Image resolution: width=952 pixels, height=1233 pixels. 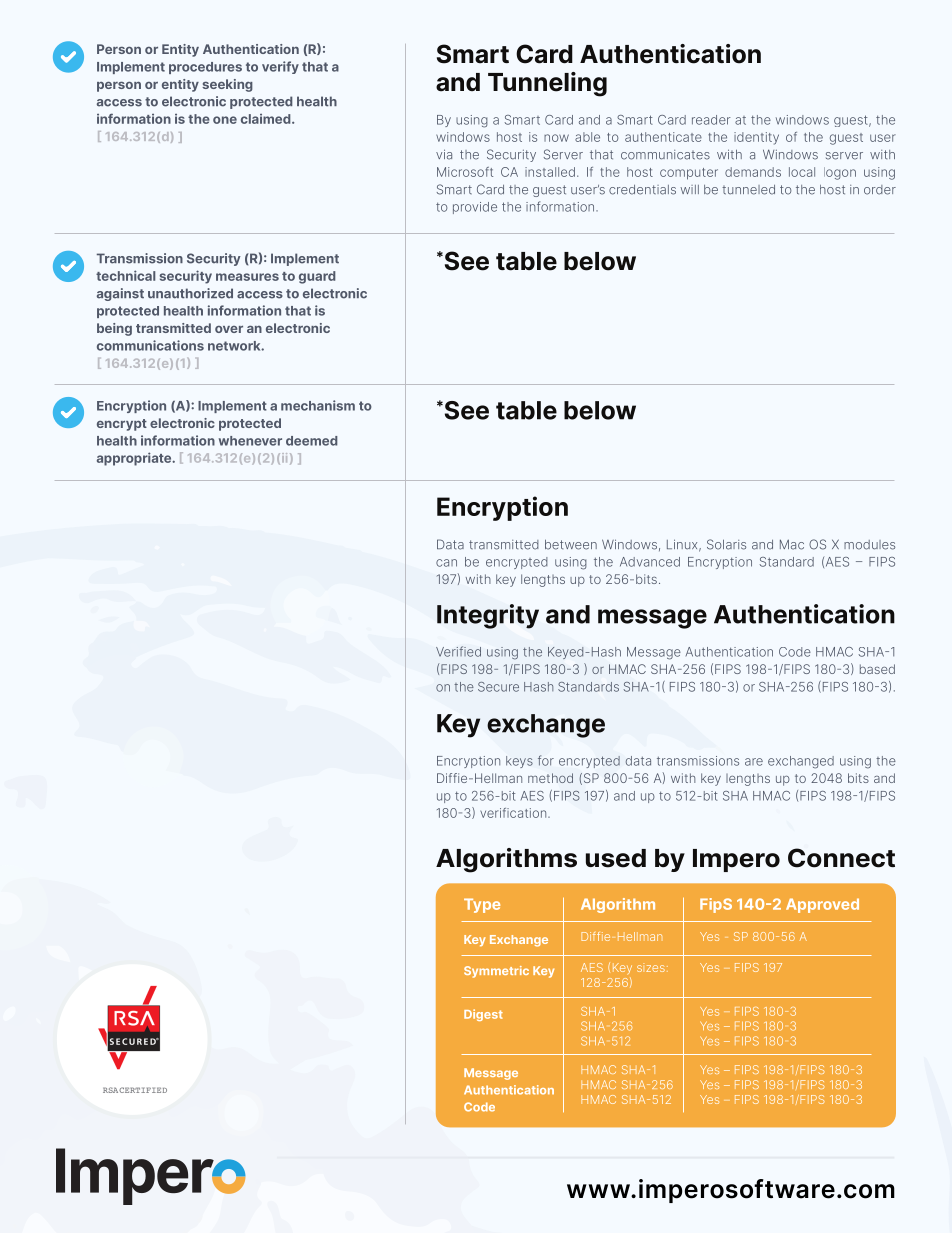 I want to click on Verified, so click(x=458, y=651).
